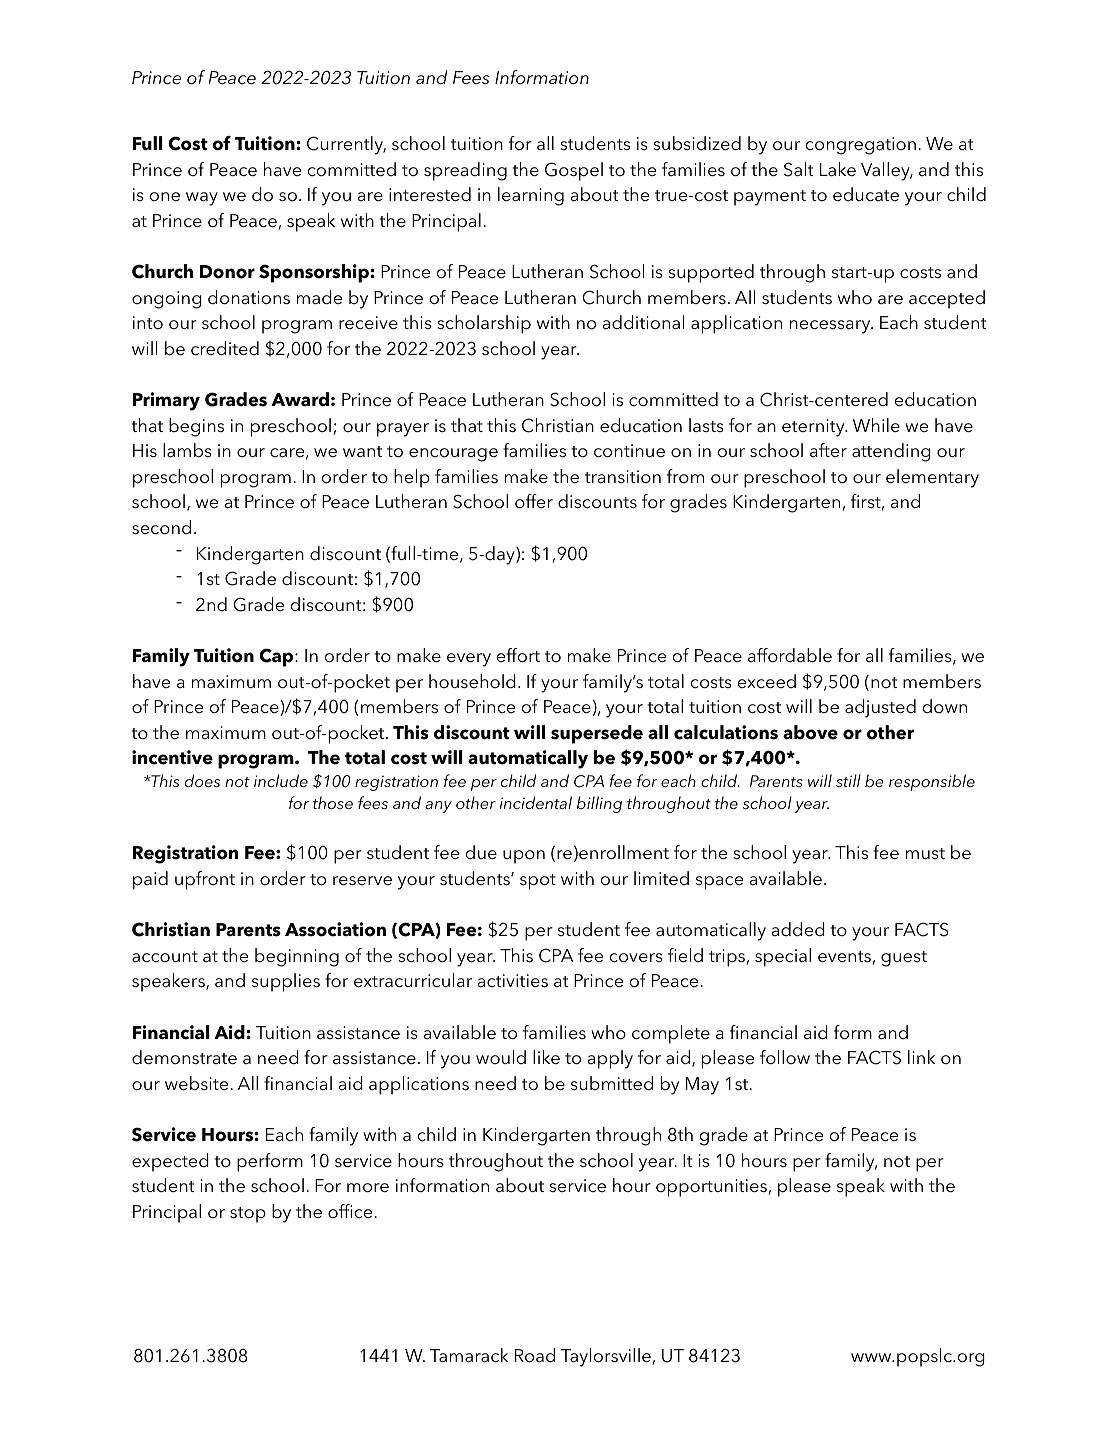 The image size is (1119, 1448). Describe the element at coordinates (202, 199) in the page. I see `way` at that location.
